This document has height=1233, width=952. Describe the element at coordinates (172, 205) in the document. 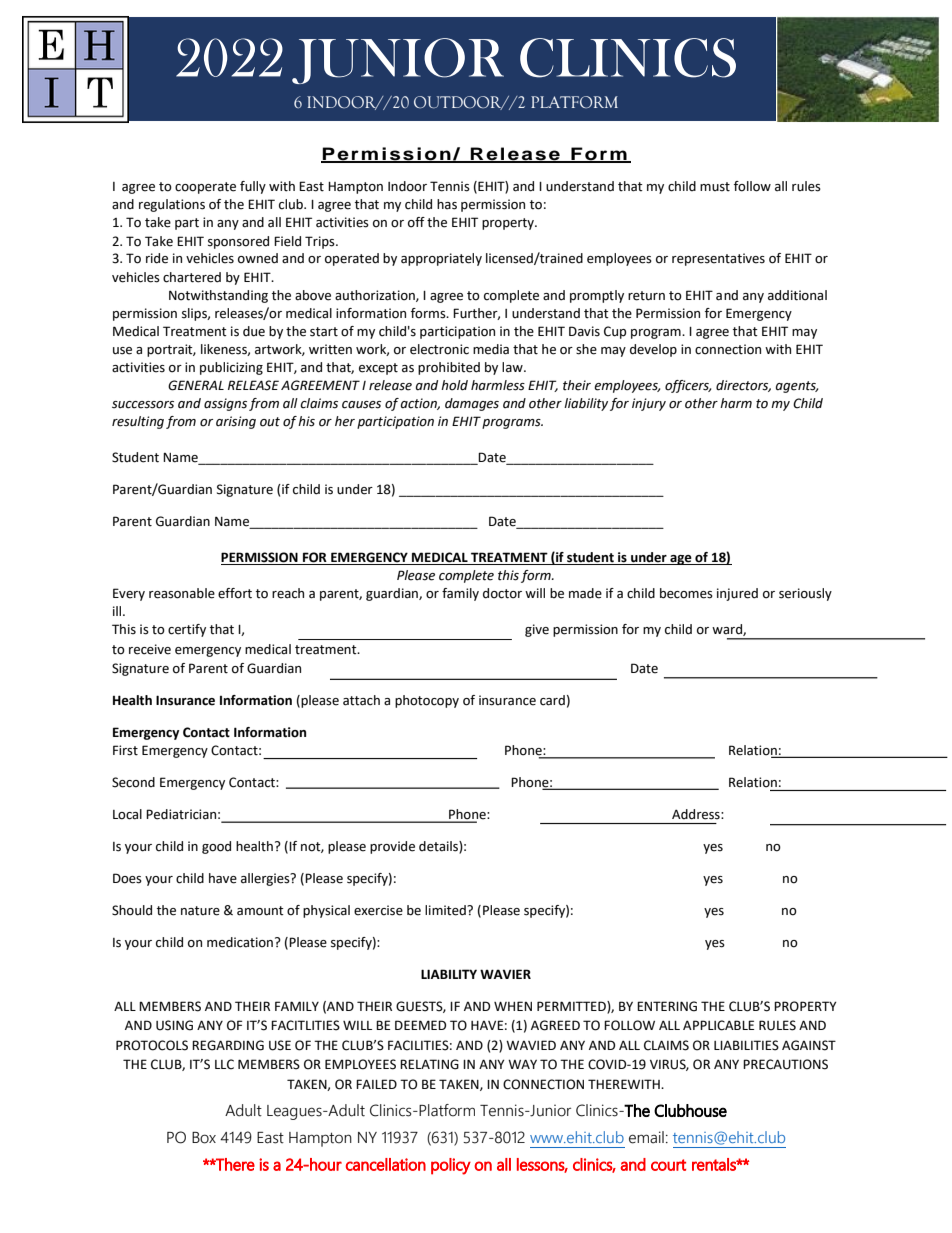

I see `regulations` at that location.
